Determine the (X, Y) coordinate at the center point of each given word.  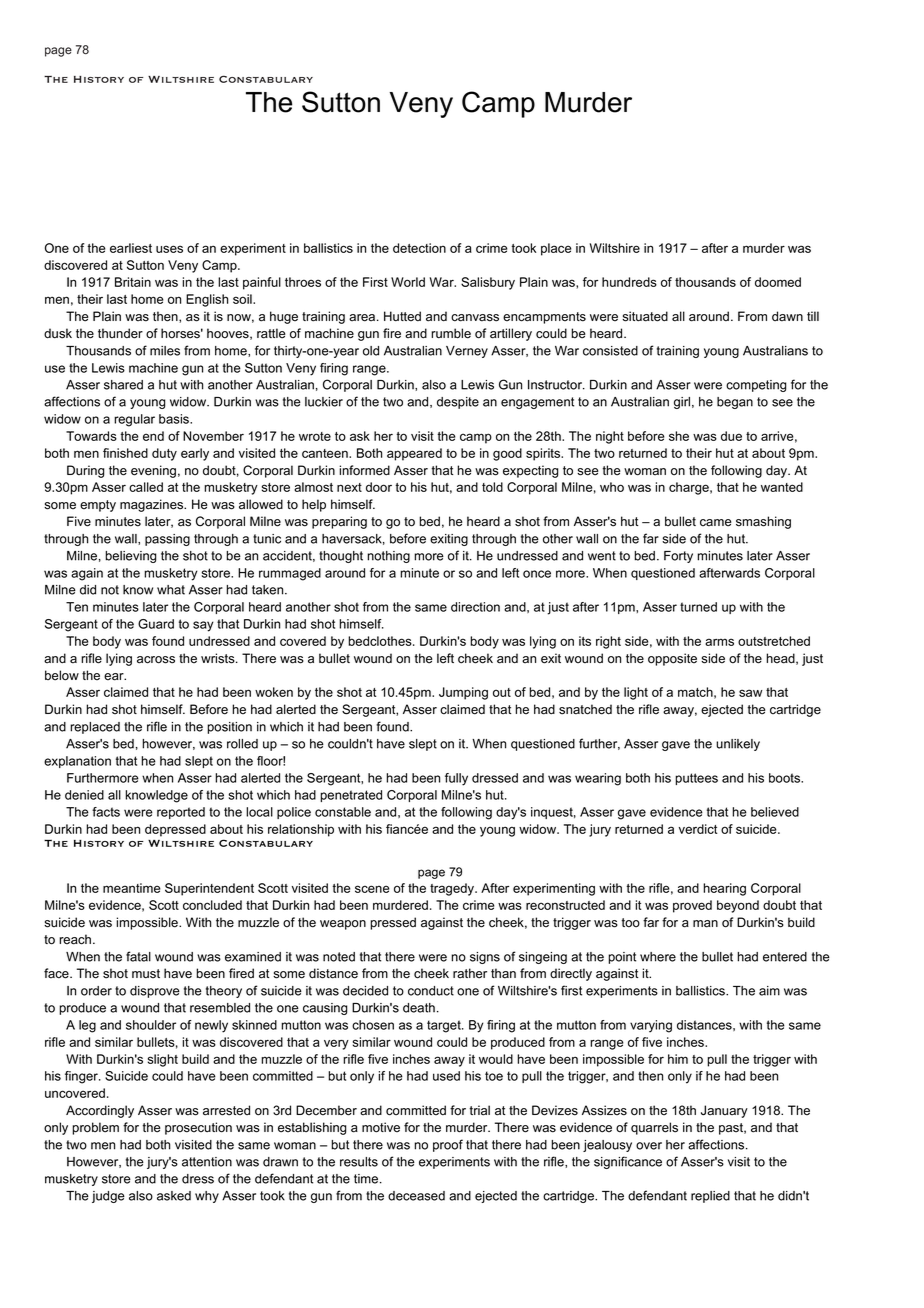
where (658, 957)
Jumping (463, 693)
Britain (133, 282)
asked (174, 1196)
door (379, 487)
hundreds (629, 282)
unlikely (738, 745)
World (408, 282)
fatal (138, 956)
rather (470, 973)
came (715, 523)
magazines (153, 505)
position (229, 728)
